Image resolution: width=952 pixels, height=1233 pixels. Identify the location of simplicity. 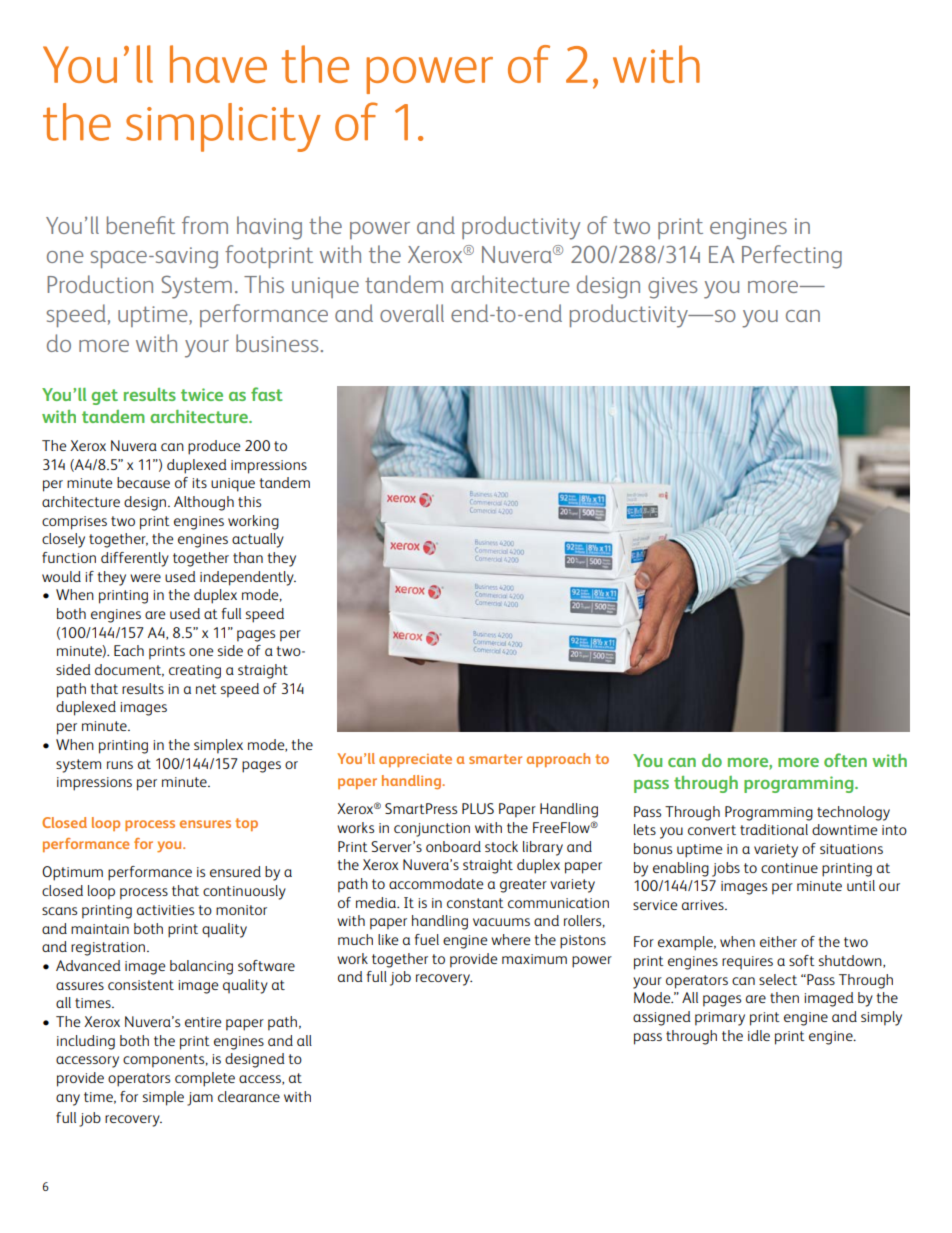
(223, 127).
